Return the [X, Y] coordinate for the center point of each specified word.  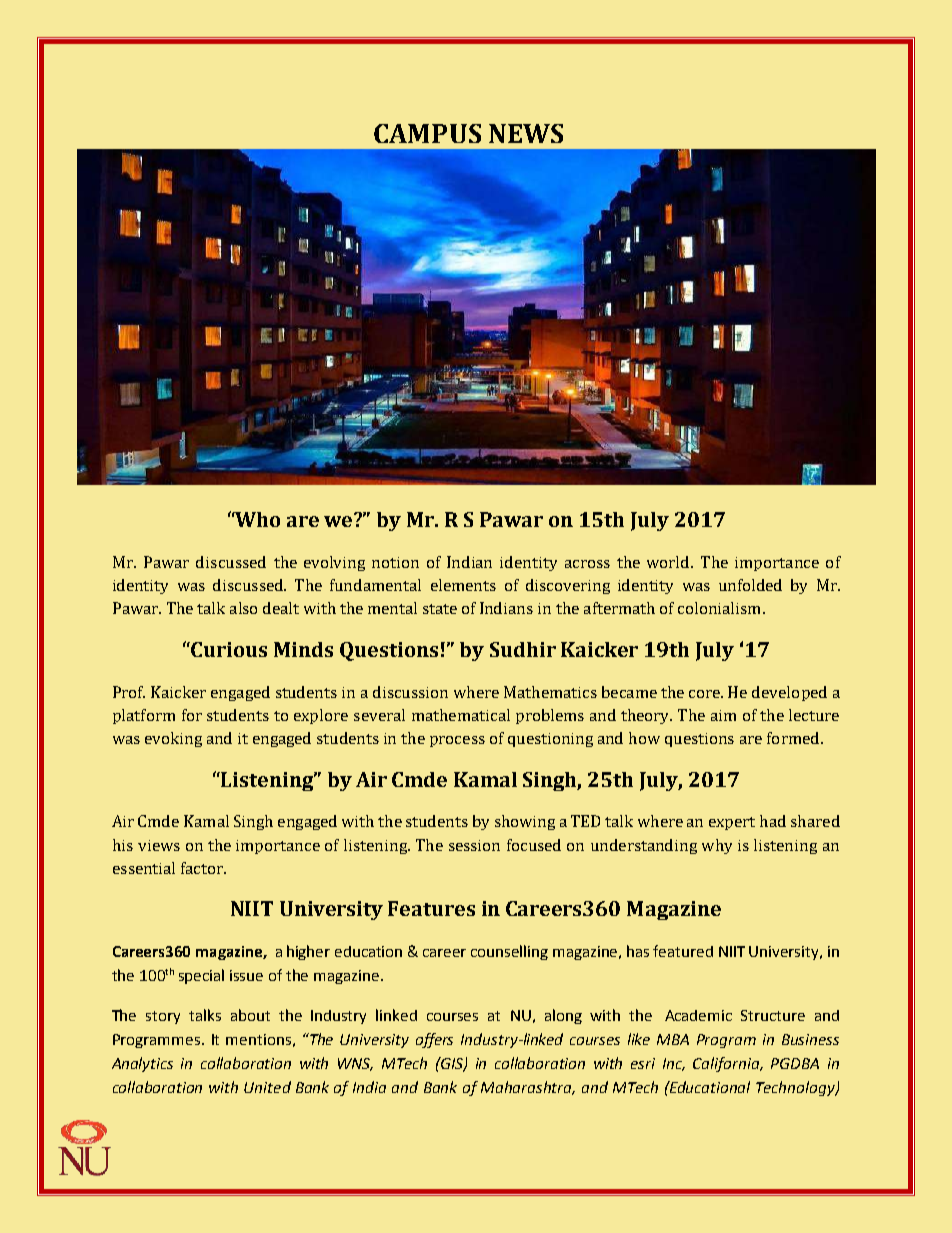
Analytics [142, 1064]
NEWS [526, 133]
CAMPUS [427, 133]
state [440, 609]
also [243, 608]
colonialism [719, 608]
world [670, 562]
